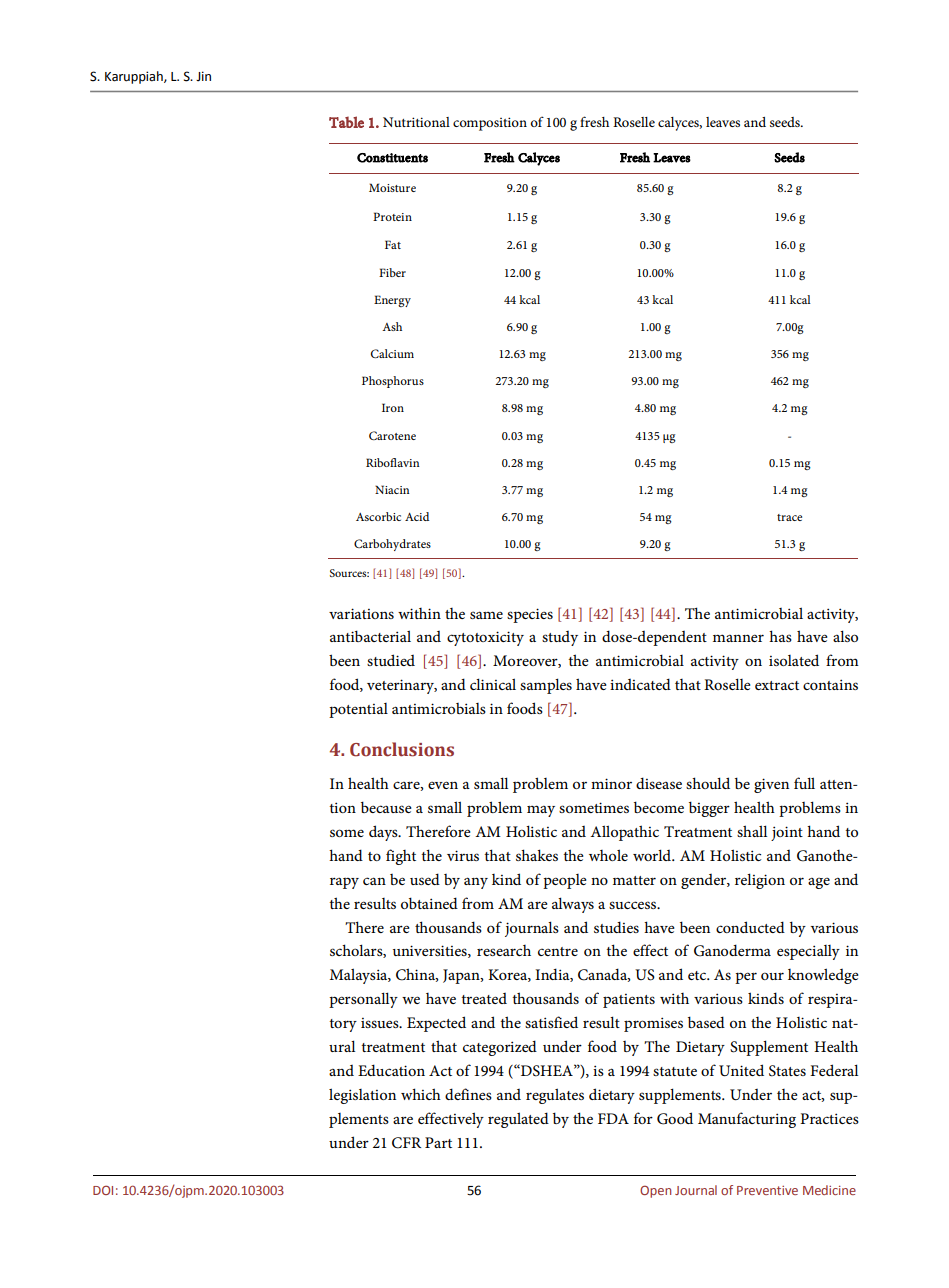 The width and height of the screenshot is (949, 1288). Describe the element at coordinates (103, 1190) in the screenshot. I see `DOI` at that location.
